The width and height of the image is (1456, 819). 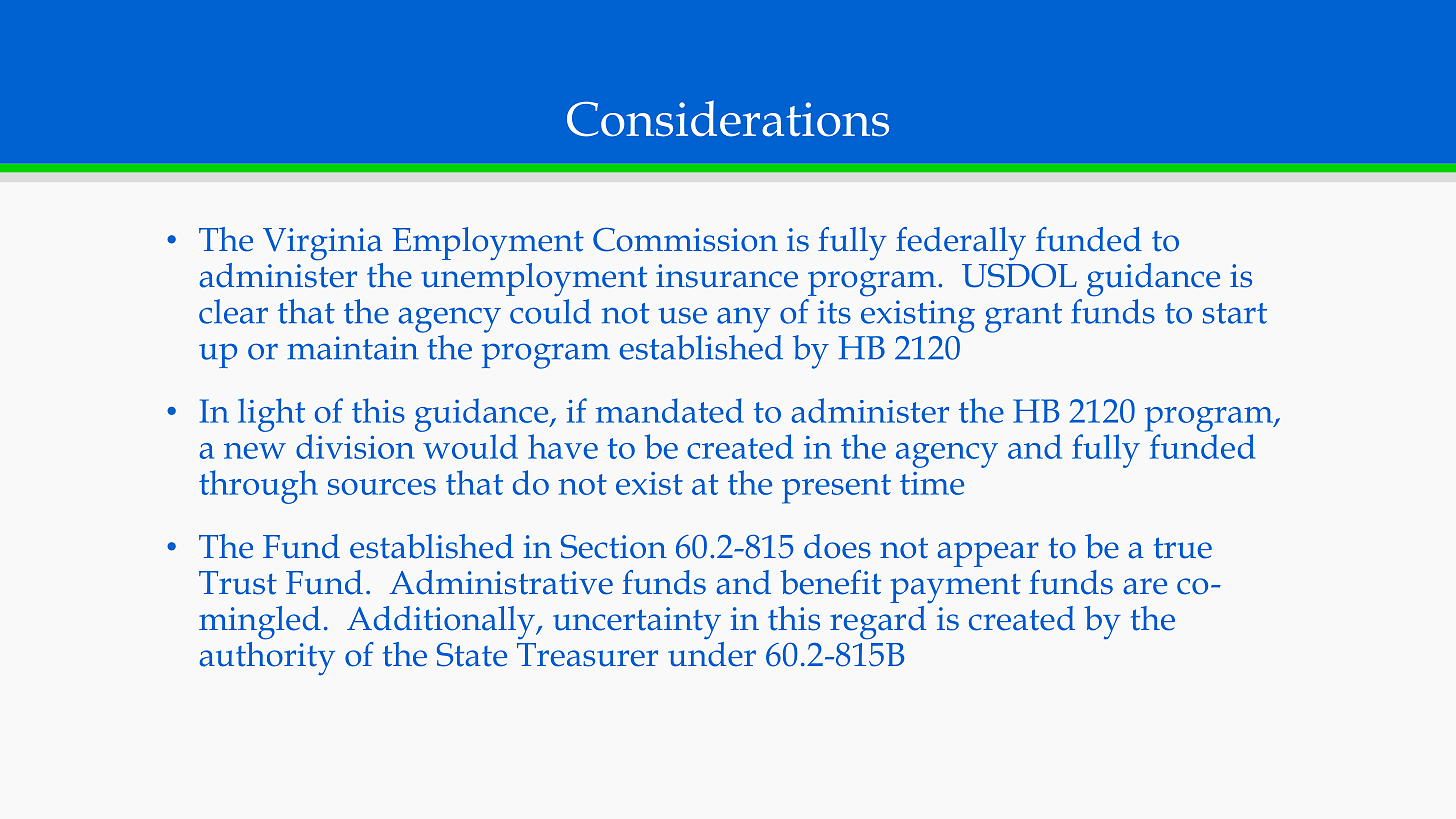 I want to click on sources, so click(x=382, y=487).
